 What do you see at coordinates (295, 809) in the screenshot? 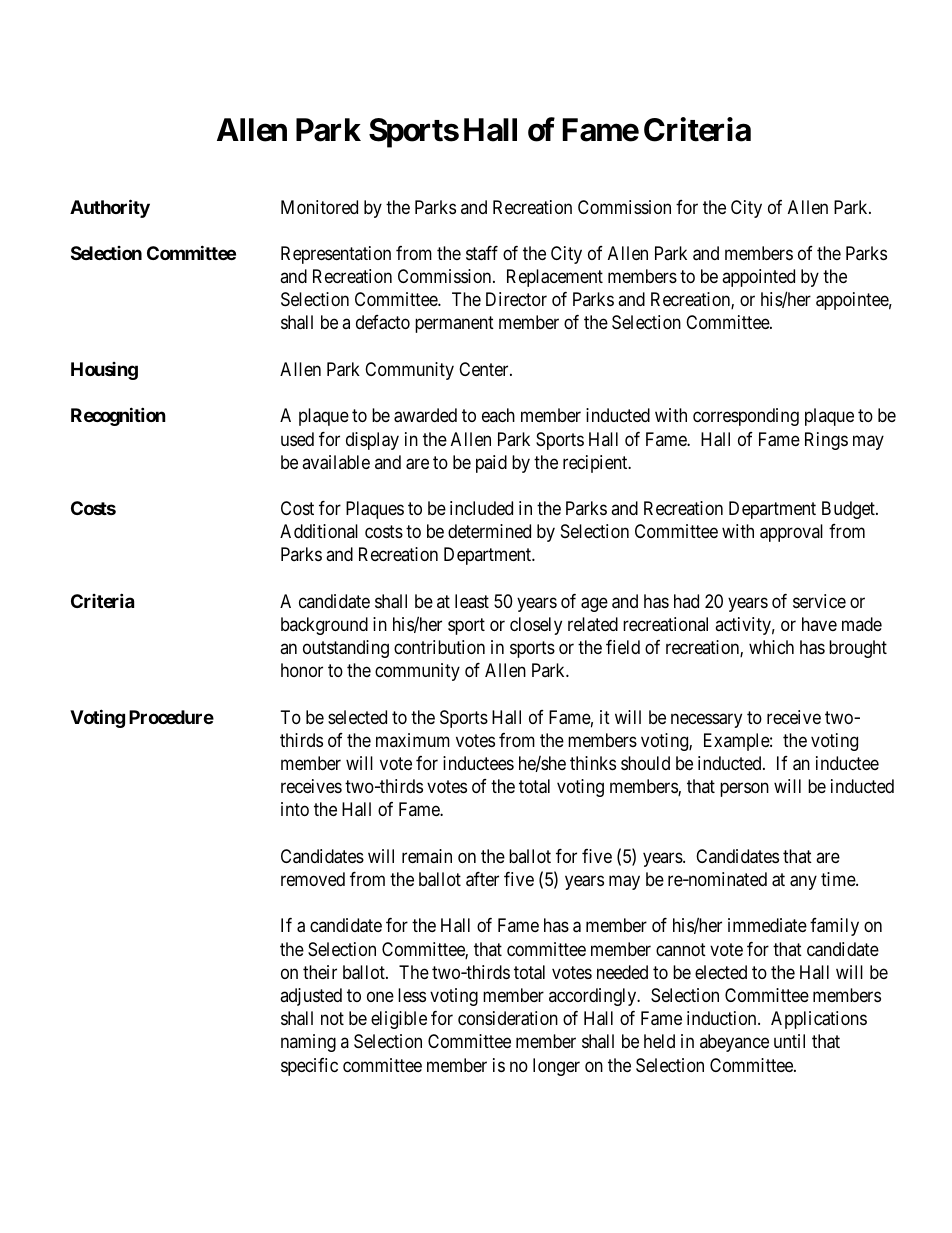
I see `into` at bounding box center [295, 809].
